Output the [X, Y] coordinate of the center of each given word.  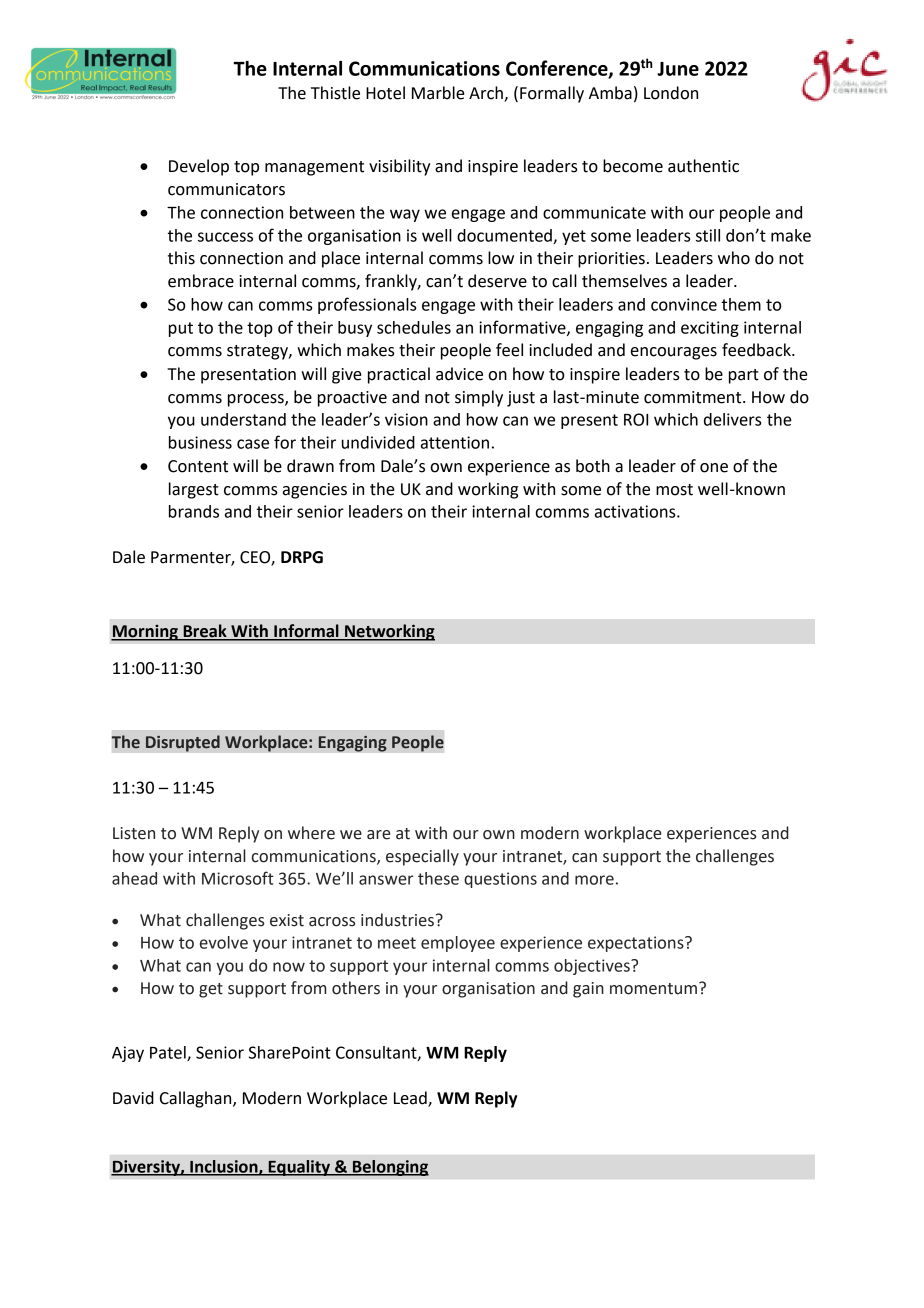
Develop [199, 167]
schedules [414, 327]
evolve [224, 942]
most [674, 490]
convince [684, 304]
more [594, 880]
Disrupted [183, 743]
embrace [201, 281]
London [671, 93]
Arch [487, 94]
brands [194, 511]
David [133, 1098]
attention [455, 442]
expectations [637, 944]
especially [422, 857]
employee [458, 944]
